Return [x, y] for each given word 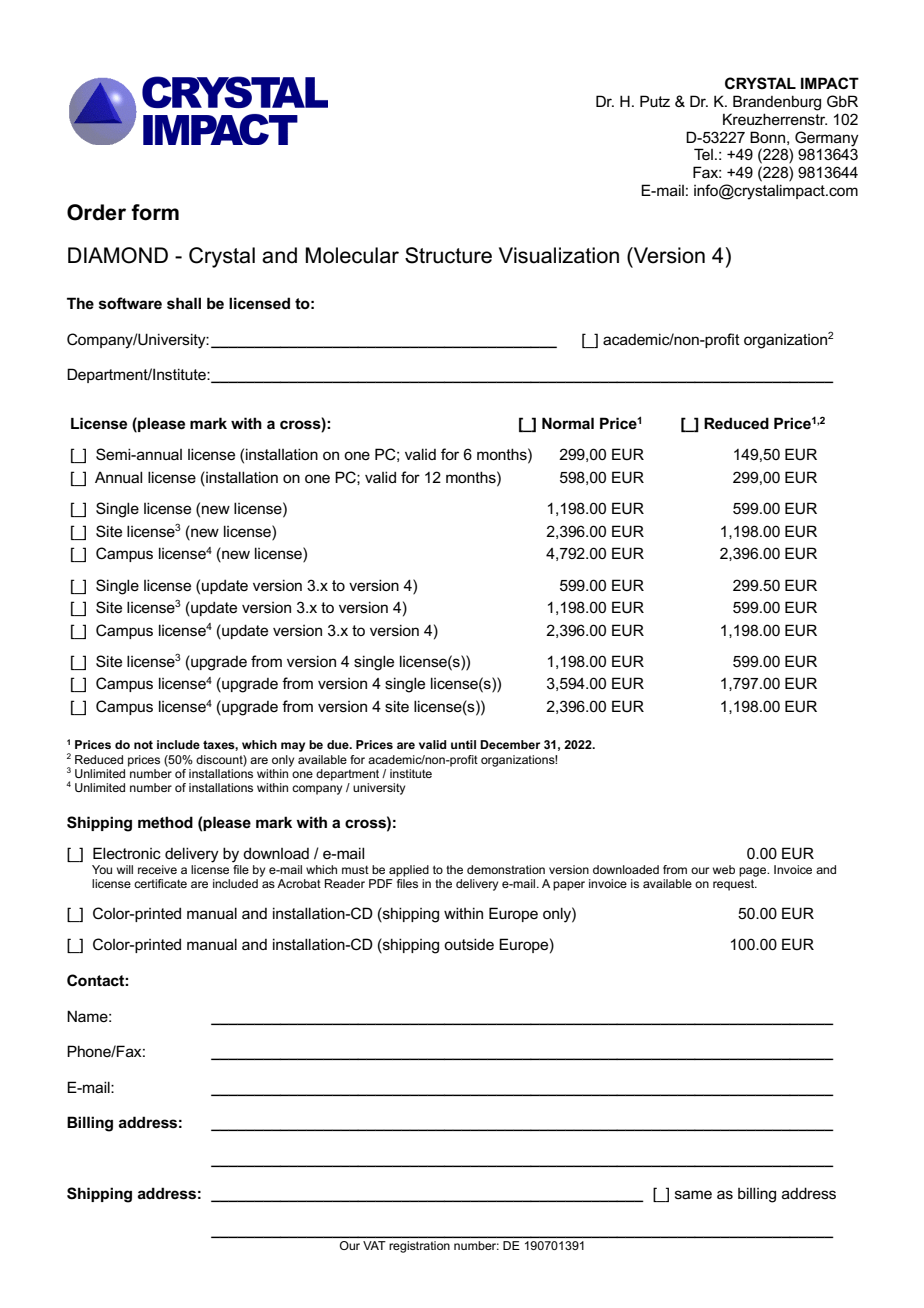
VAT [374, 1245]
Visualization [559, 255]
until [463, 744]
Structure [448, 255]
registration [419, 1247]
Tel [703, 154]
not [143, 744]
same [693, 1194]
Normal [568, 423]
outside [469, 944]
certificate [160, 883]
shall [184, 303]
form [155, 212]
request [734, 885]
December [510, 744]
